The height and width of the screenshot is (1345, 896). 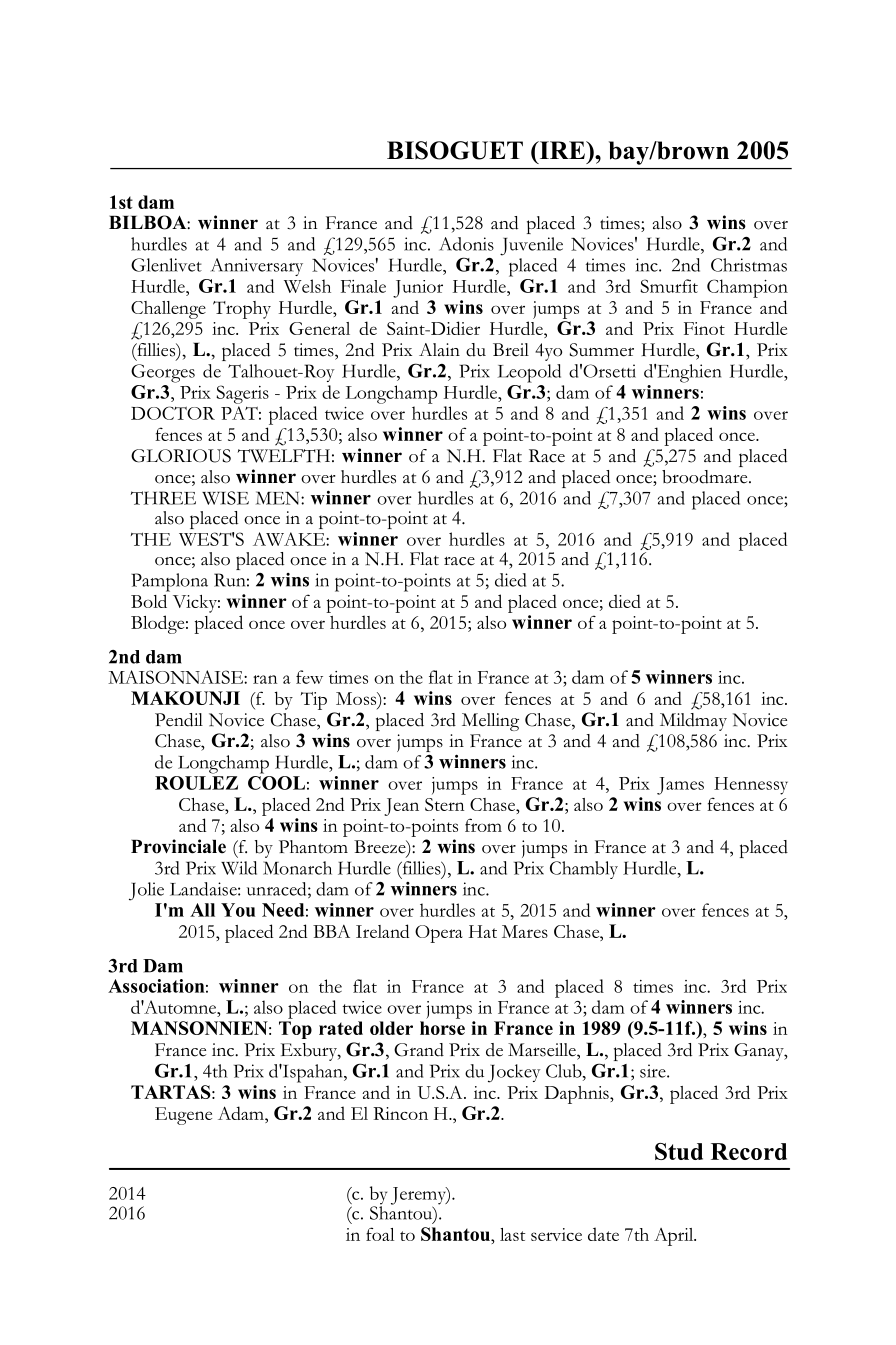 What do you see at coordinates (675, 1237) in the screenshot?
I see `April` at bounding box center [675, 1237].
